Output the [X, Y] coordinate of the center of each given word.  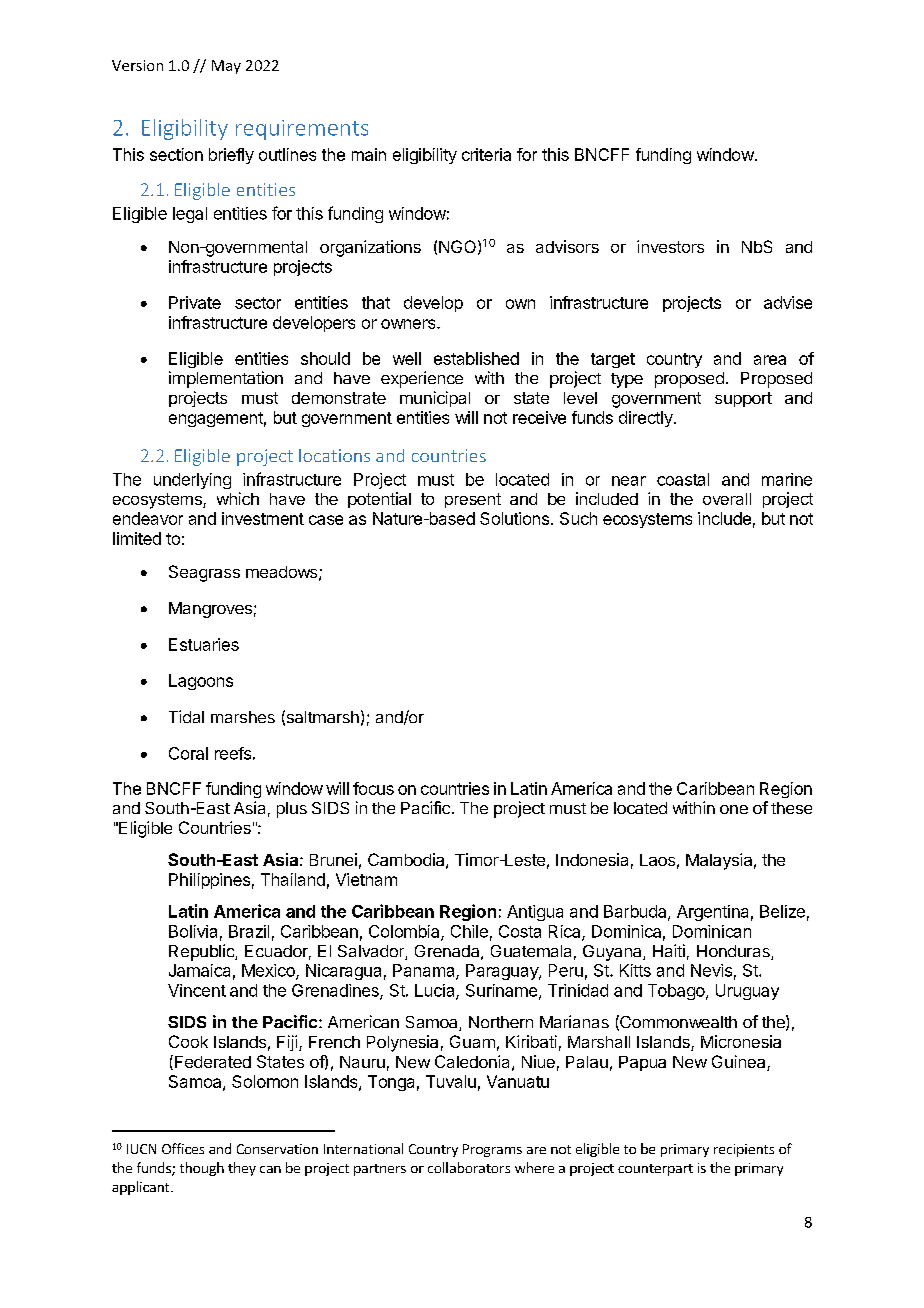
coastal [683, 479]
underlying [192, 481]
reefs [233, 753]
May [226, 67]
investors [670, 246]
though [202, 1169]
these [791, 808]
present [473, 500]
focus [373, 788]
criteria [486, 154]
